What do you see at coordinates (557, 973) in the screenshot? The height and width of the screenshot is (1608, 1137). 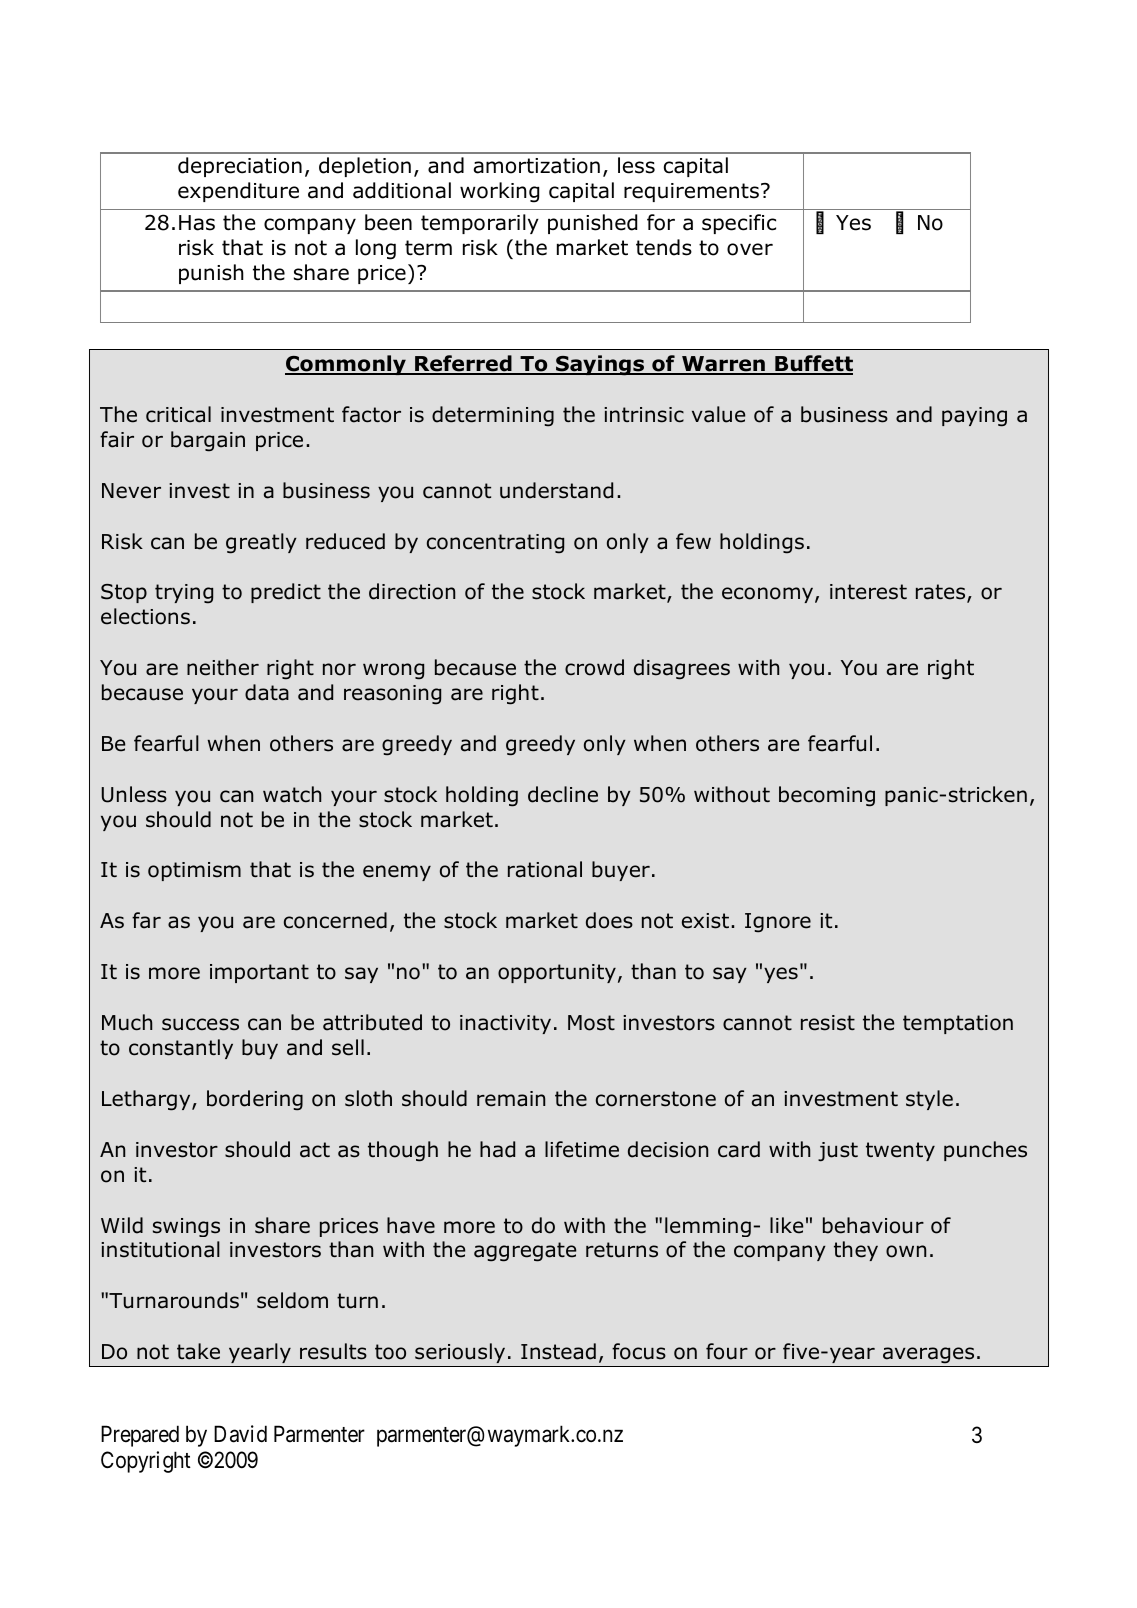 I see `opportunity` at bounding box center [557, 973].
